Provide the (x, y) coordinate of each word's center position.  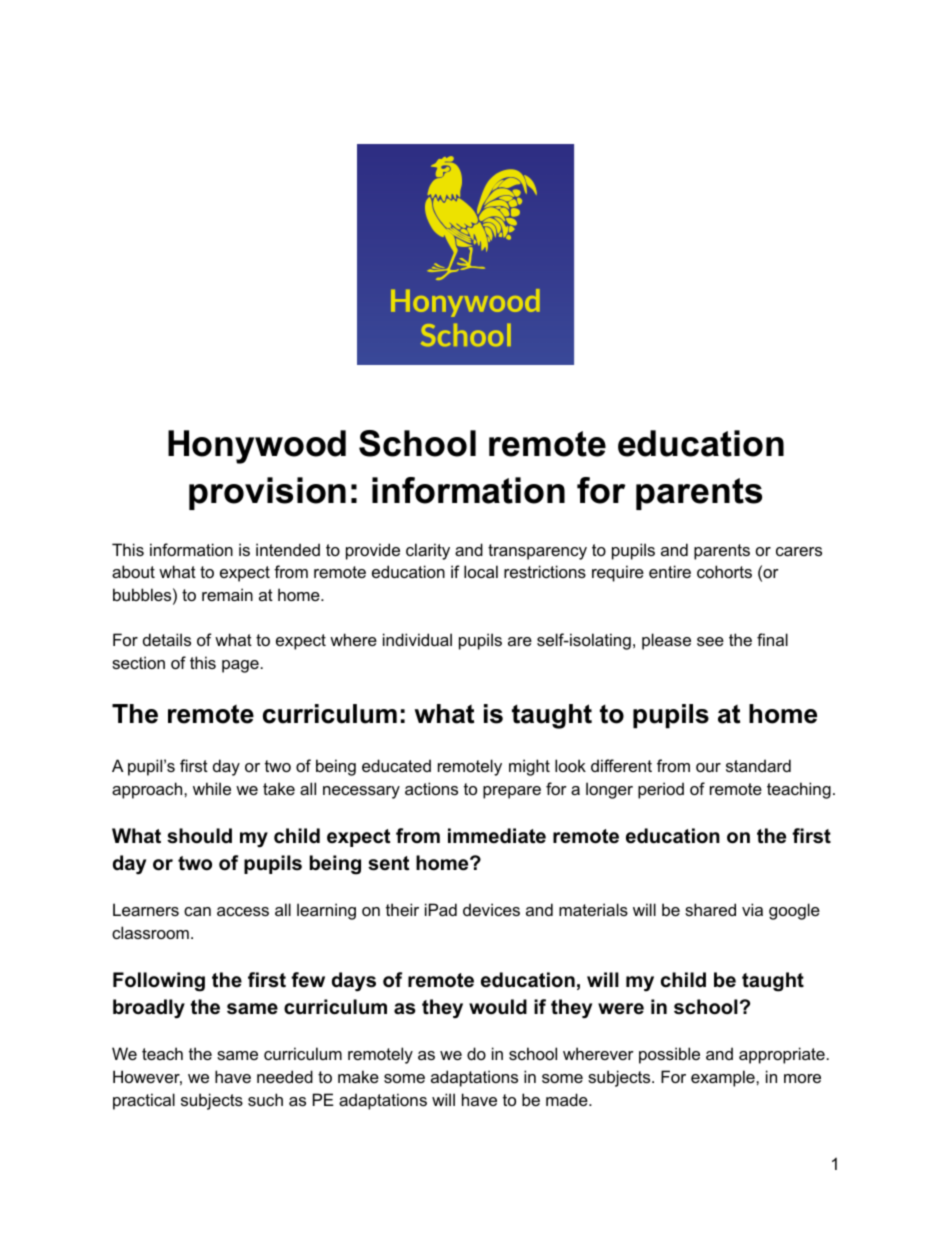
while (212, 788)
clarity (428, 551)
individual (417, 639)
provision (267, 493)
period (661, 790)
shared (710, 909)
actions (431, 788)
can (197, 911)
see (710, 641)
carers (799, 551)
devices (491, 909)
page (240, 666)
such (265, 1099)
